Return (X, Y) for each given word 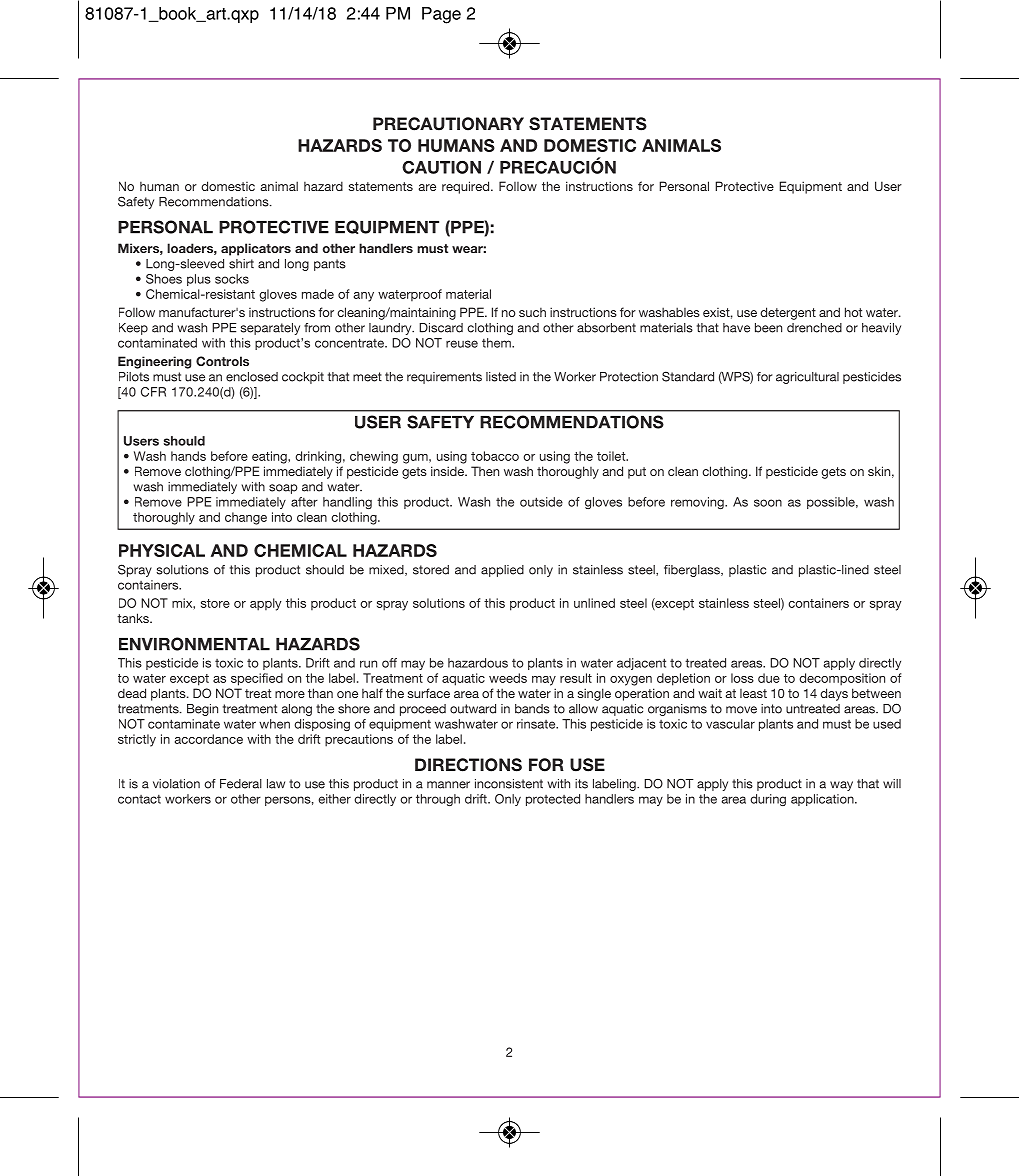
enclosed (252, 377)
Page (441, 15)
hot (853, 312)
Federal (241, 784)
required (467, 187)
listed (501, 377)
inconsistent (509, 784)
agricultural (807, 378)
